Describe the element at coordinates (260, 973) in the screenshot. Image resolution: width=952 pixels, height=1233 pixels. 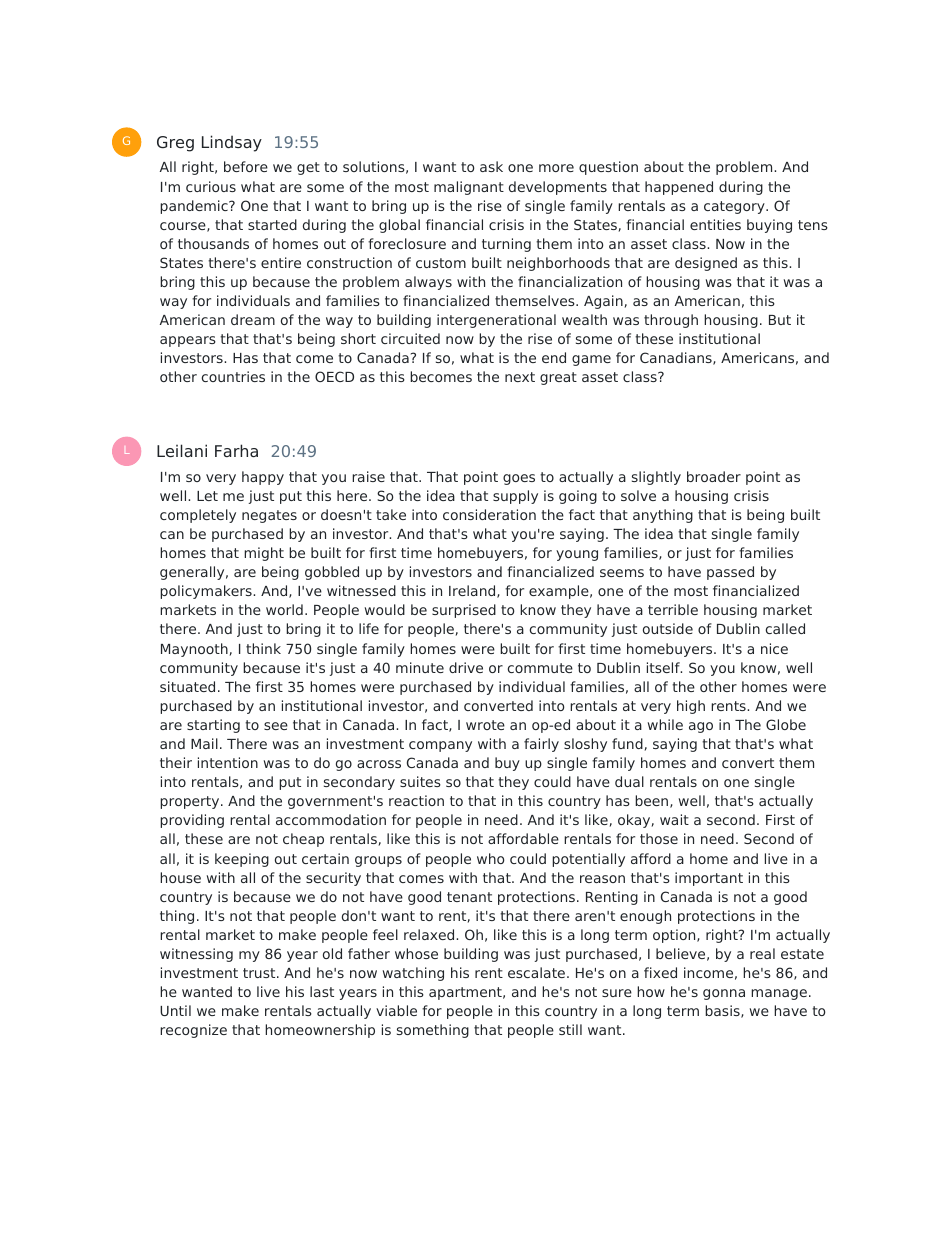
I see `trust` at that location.
